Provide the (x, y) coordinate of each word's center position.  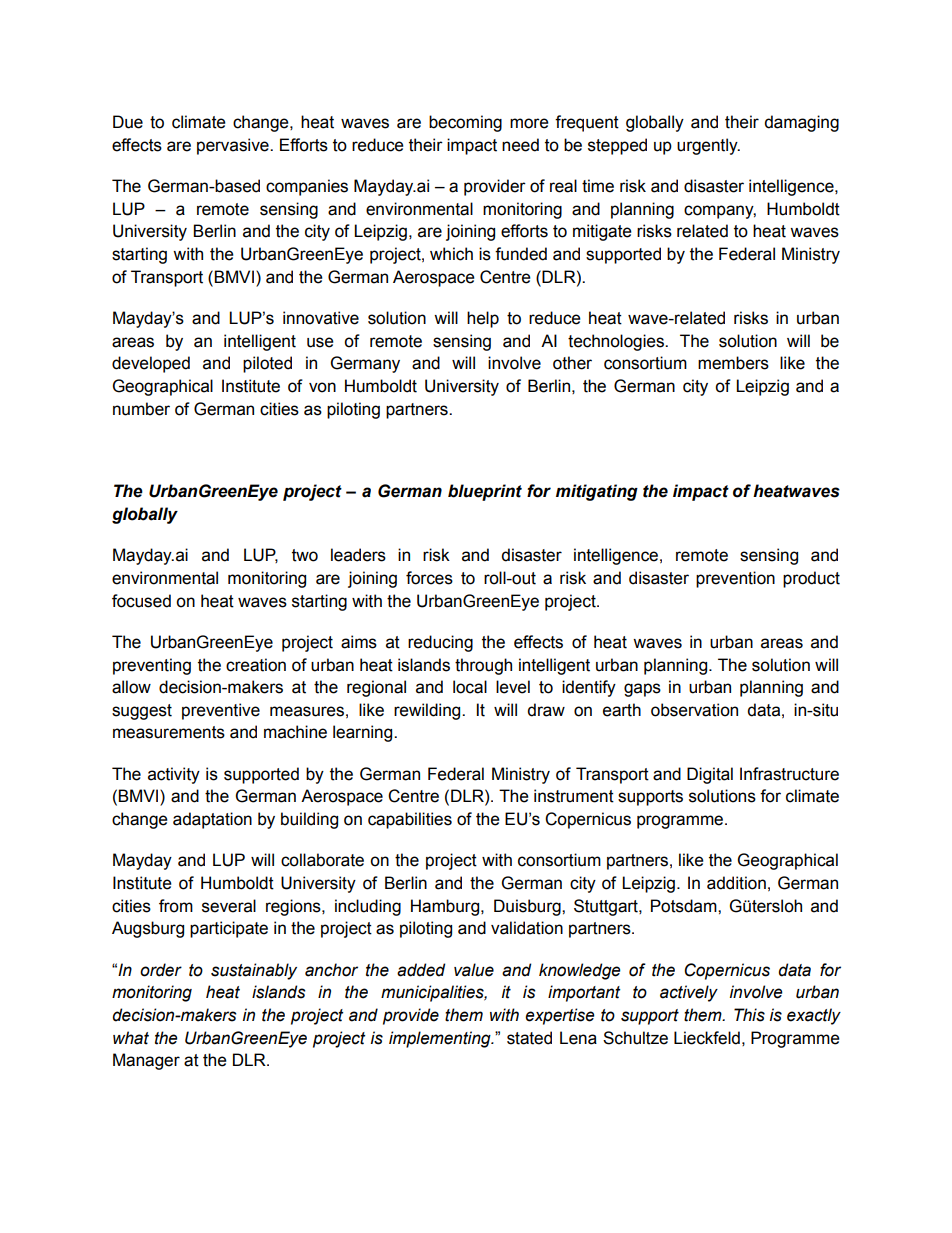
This (749, 1015)
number (141, 409)
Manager (146, 1061)
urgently (708, 146)
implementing (441, 1039)
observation (694, 710)
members (733, 363)
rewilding (428, 711)
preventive (221, 711)
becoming (465, 123)
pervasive (234, 146)
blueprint (485, 492)
